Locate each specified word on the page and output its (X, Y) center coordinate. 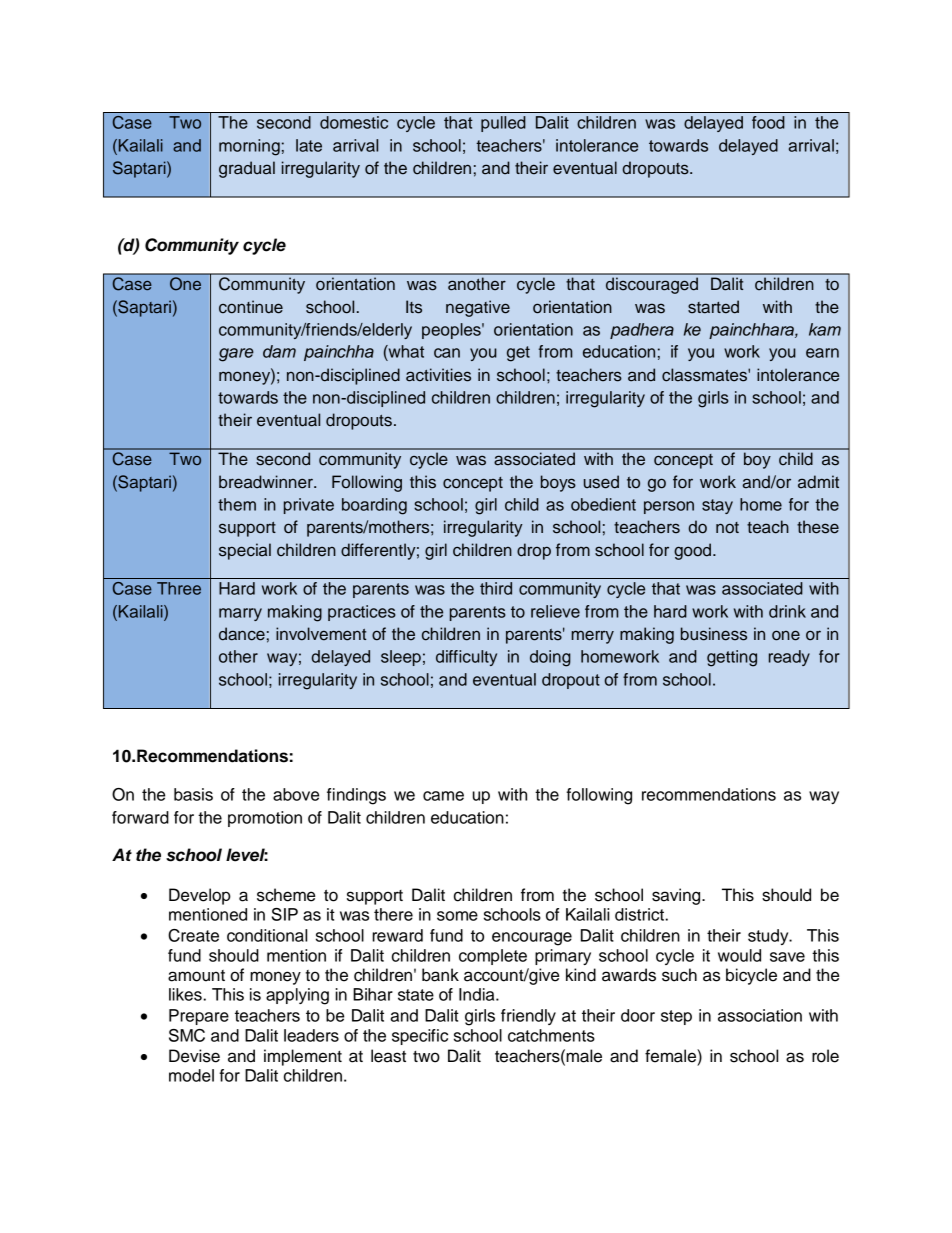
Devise (194, 1056)
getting (732, 658)
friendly (528, 1017)
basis (193, 794)
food (768, 122)
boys (558, 483)
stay (717, 506)
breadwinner (267, 482)
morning (249, 147)
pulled (503, 124)
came (443, 796)
